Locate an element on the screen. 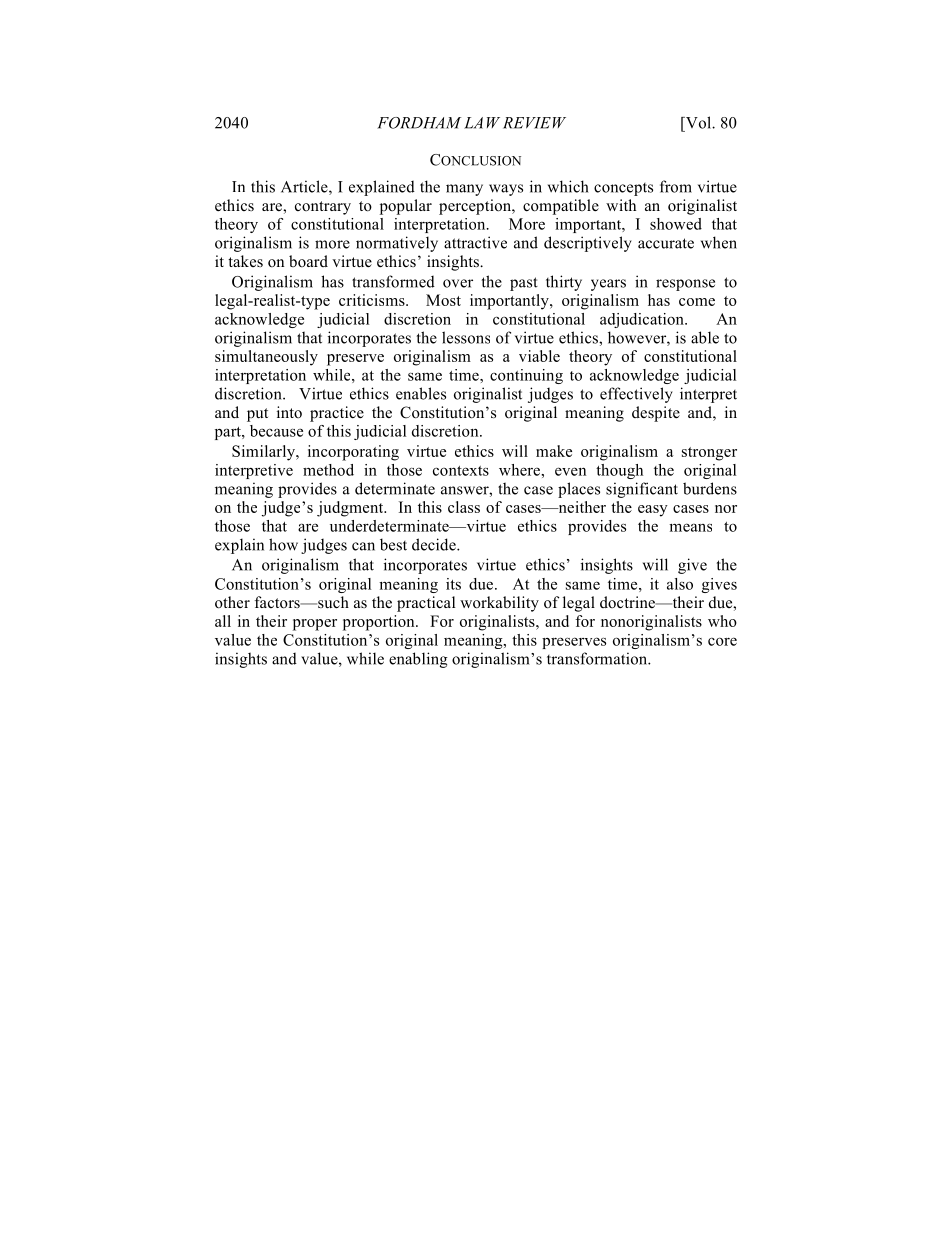 Image resolution: width=952 pixels, height=1233 pixels. adjudication is located at coordinates (643, 320).
